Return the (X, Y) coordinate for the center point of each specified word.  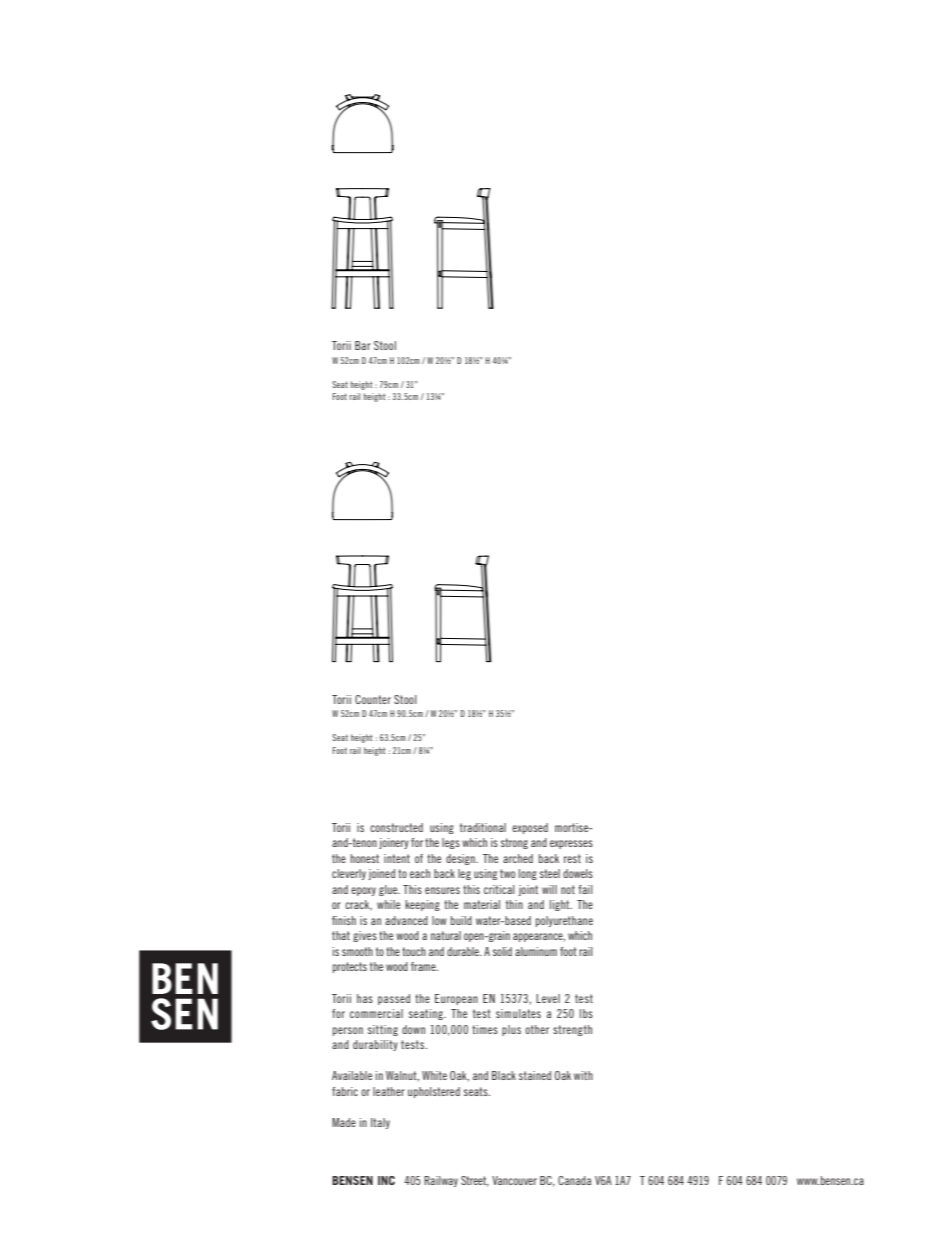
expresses (571, 844)
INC (386, 1180)
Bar (363, 345)
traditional (483, 827)
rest (572, 858)
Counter (373, 699)
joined (381, 874)
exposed (530, 828)
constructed (396, 827)
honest (364, 858)
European (456, 999)
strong (514, 843)
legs (451, 843)
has (365, 998)
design (461, 859)
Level (548, 998)
